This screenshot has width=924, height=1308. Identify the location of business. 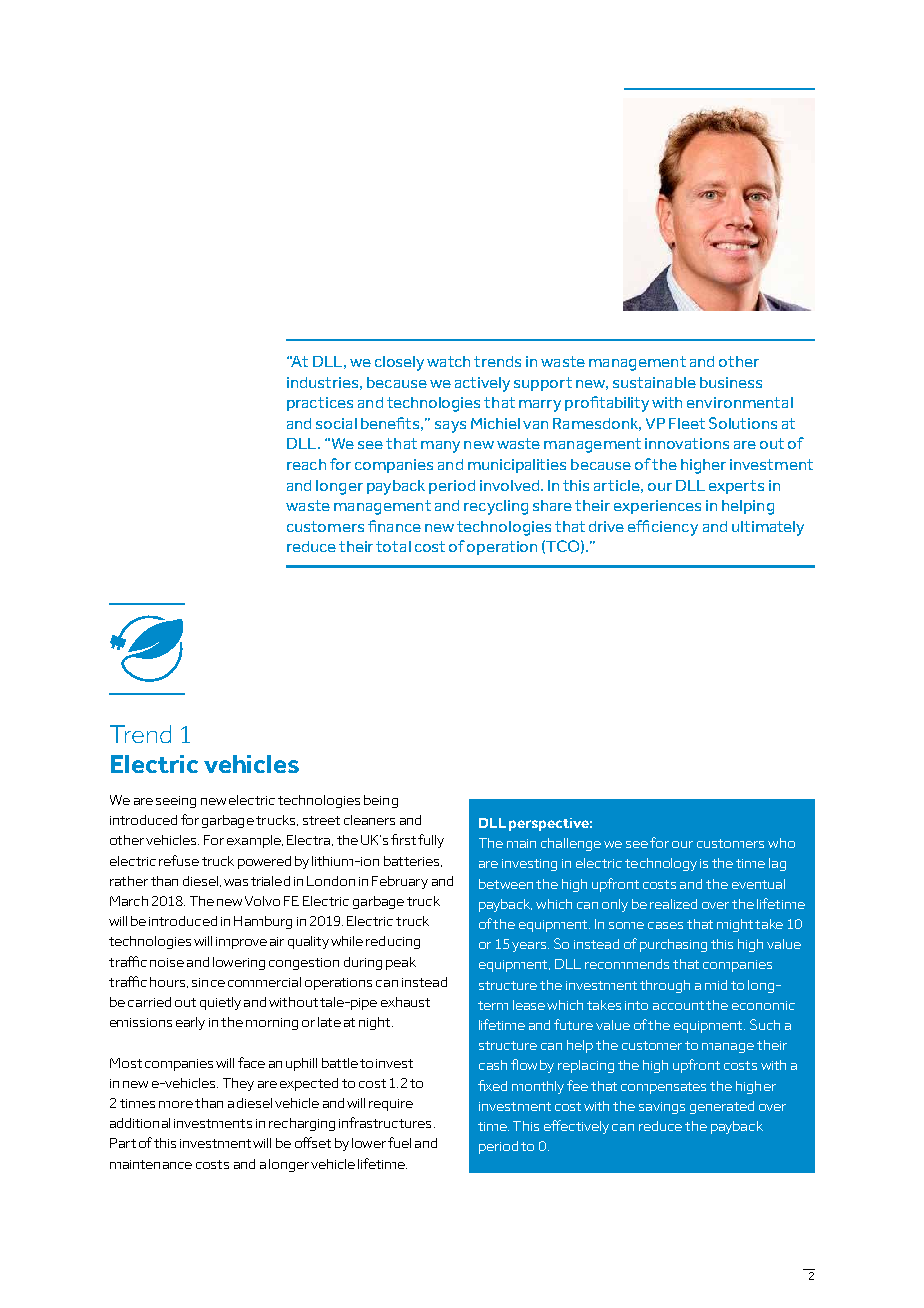
(731, 382).
